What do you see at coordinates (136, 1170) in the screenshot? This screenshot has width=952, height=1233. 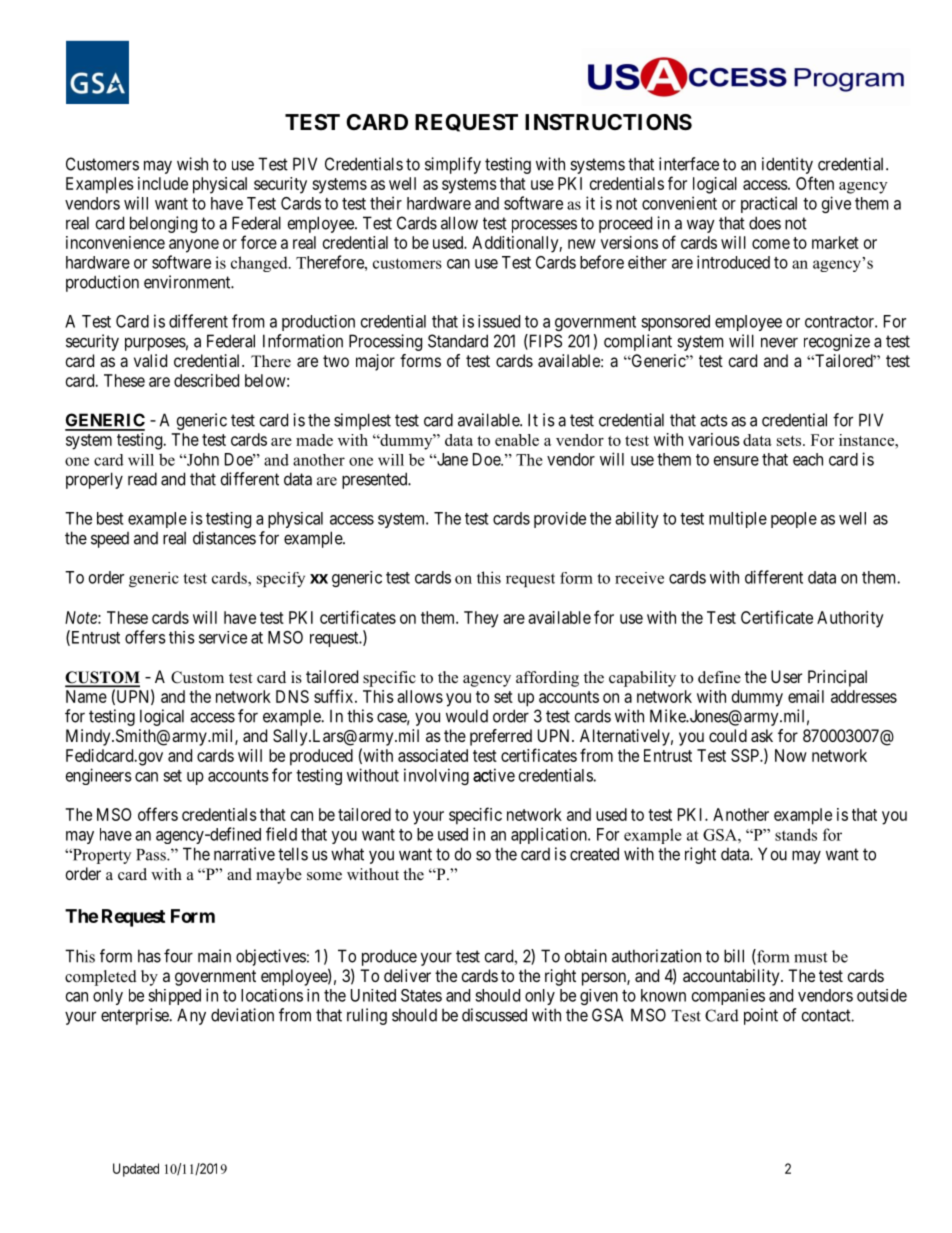 I see `Updated` at bounding box center [136, 1170].
